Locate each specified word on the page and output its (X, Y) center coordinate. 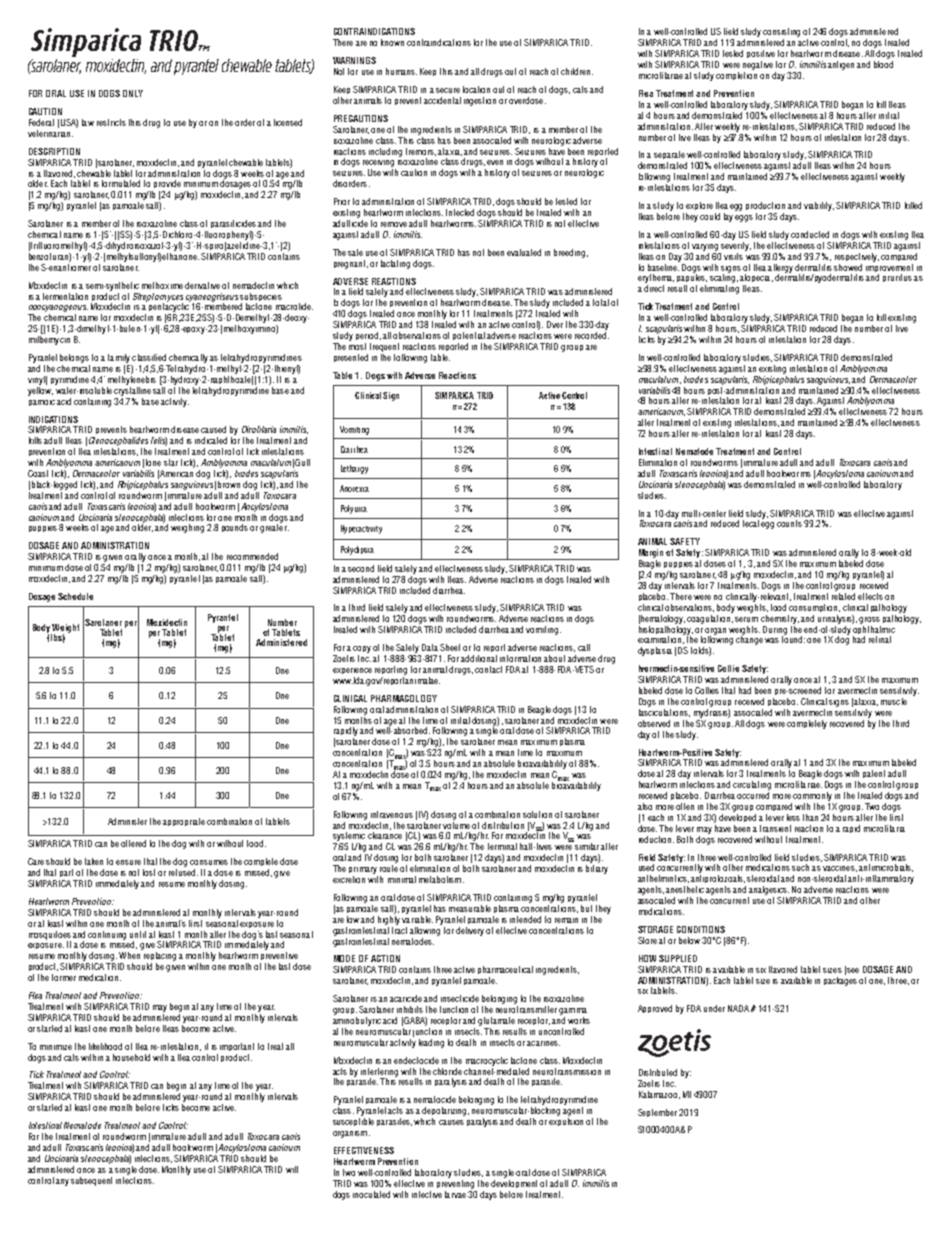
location (476, 89)
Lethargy (354, 469)
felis (159, 441)
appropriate (184, 822)
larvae (455, 1194)
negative (758, 65)
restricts (111, 122)
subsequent (91, 1181)
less (793, 817)
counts (789, 523)
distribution (503, 825)
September (659, 1113)
